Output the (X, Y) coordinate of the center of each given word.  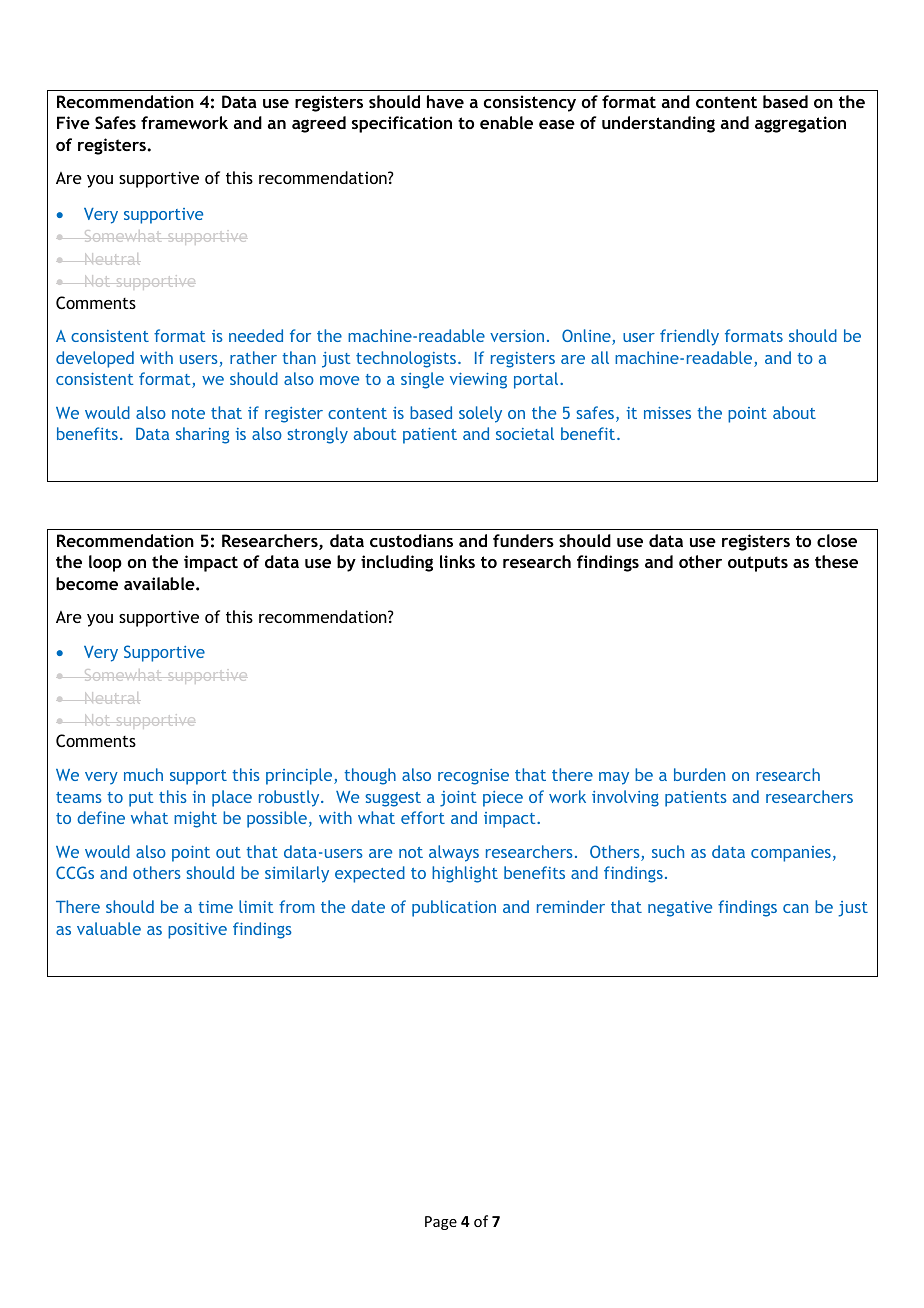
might (195, 819)
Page (441, 1223)
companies (791, 854)
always (454, 853)
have (445, 101)
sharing (202, 435)
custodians (411, 540)
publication (454, 908)
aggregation (800, 124)
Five (73, 122)
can (795, 908)
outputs (758, 564)
